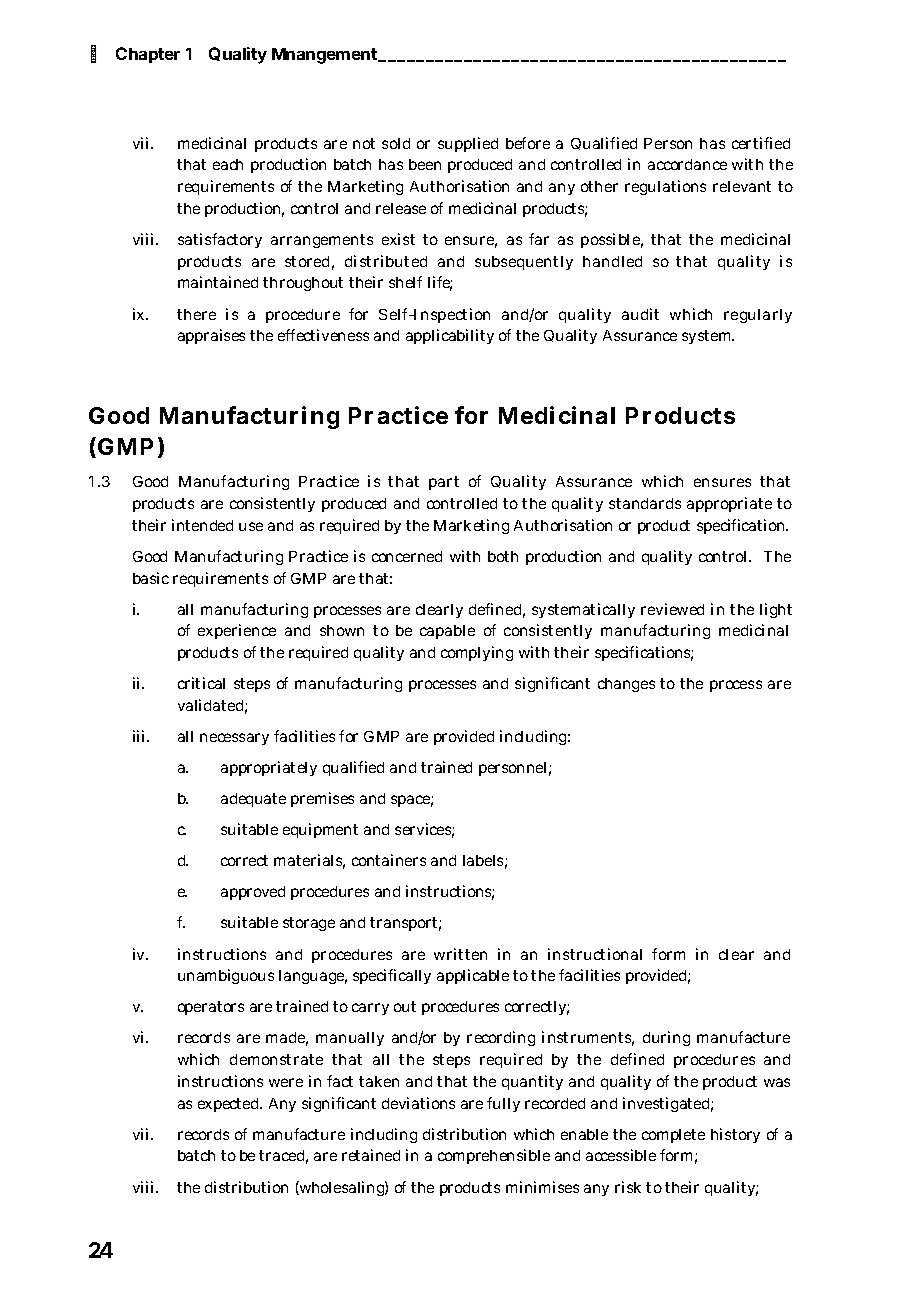 Image resolution: width=924 pixels, height=1308 pixels. Describe the element at coordinates (148, 55) in the page. I see `Chapter` at that location.
